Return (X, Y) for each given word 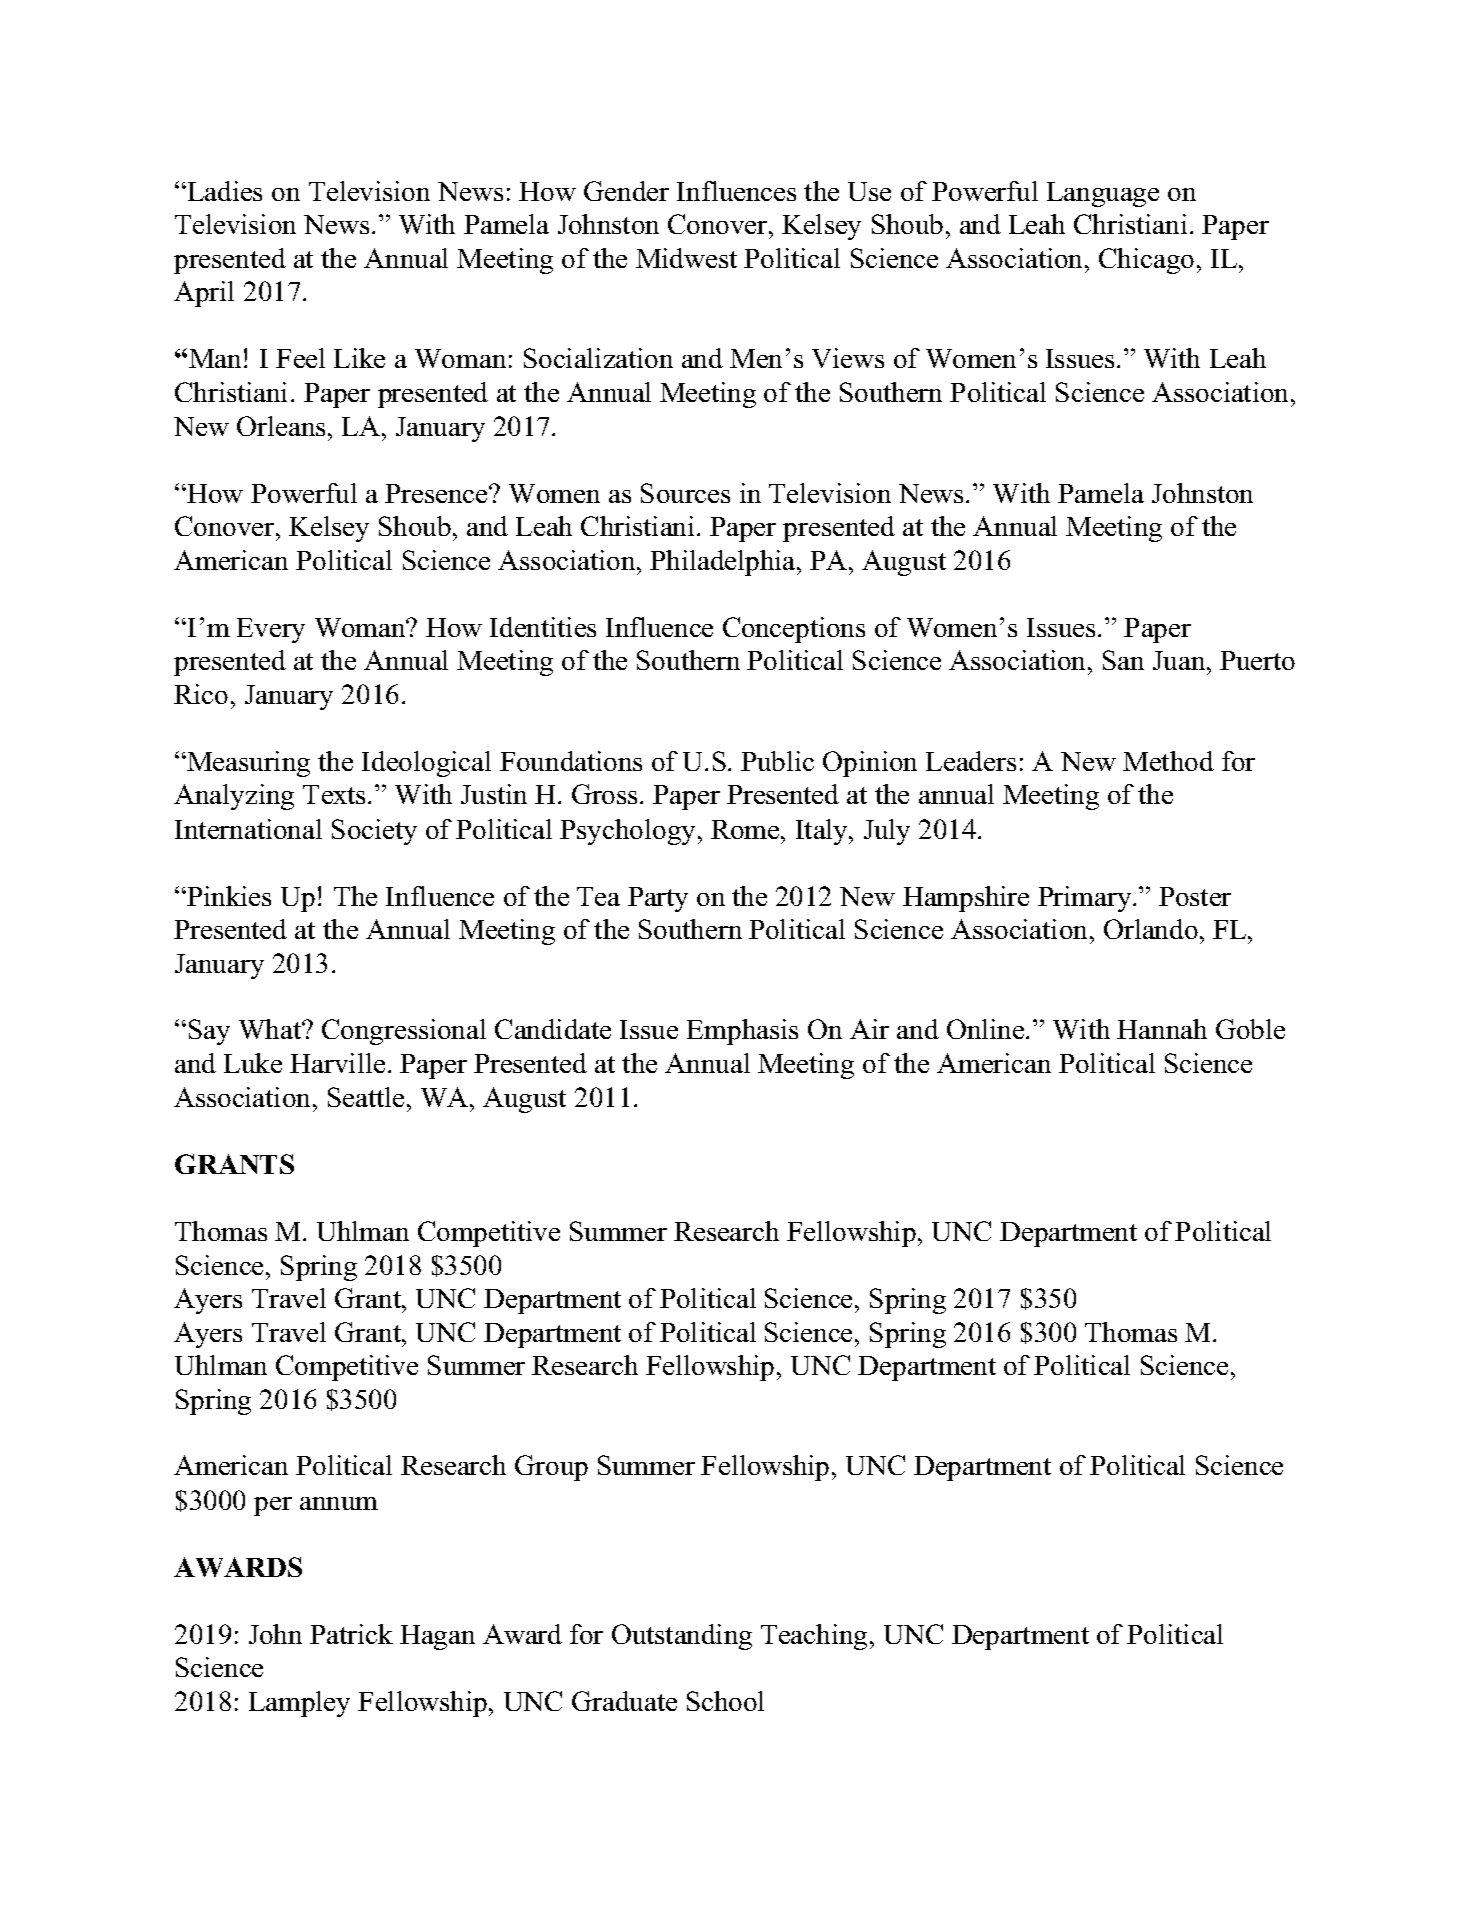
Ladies (223, 191)
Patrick (351, 1634)
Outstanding (682, 1637)
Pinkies (228, 896)
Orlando (1151, 929)
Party (658, 899)
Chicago (1146, 261)
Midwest (686, 258)
